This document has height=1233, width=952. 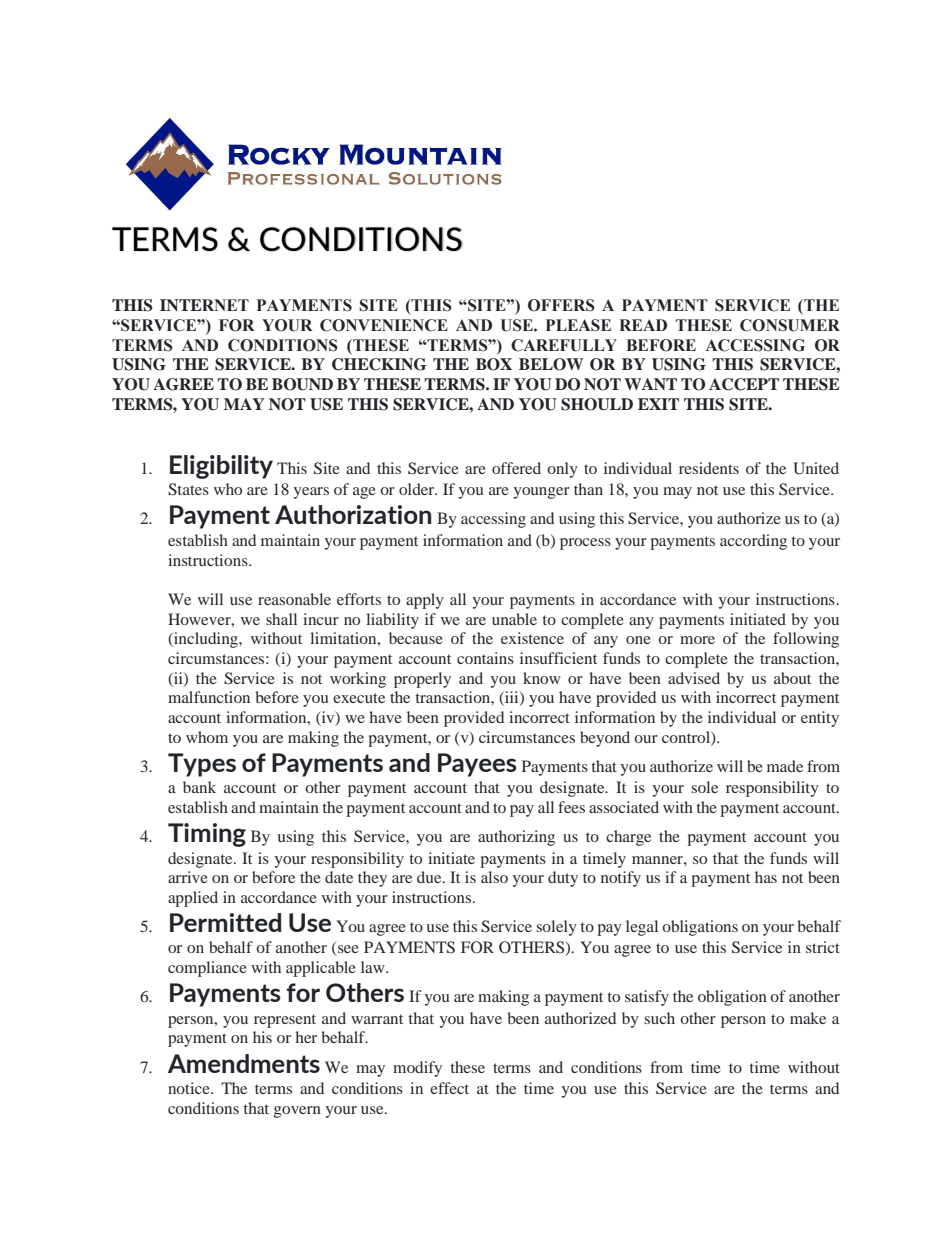 I want to click on effect, so click(x=449, y=1088).
